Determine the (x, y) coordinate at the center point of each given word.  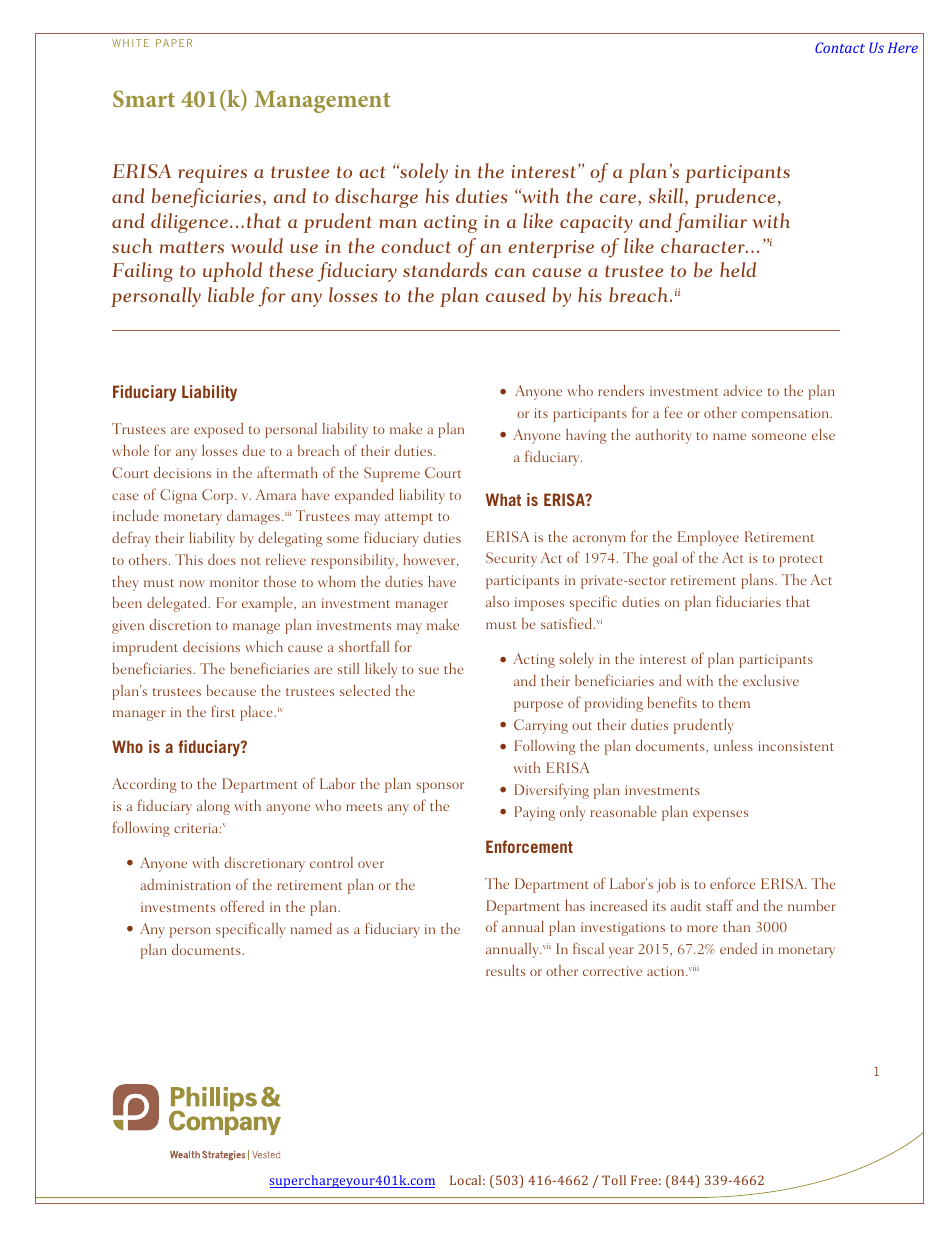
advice (742, 390)
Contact (840, 47)
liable (231, 294)
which (264, 646)
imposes (539, 604)
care (619, 200)
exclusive (771, 680)
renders (621, 390)
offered (242, 906)
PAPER (174, 43)
